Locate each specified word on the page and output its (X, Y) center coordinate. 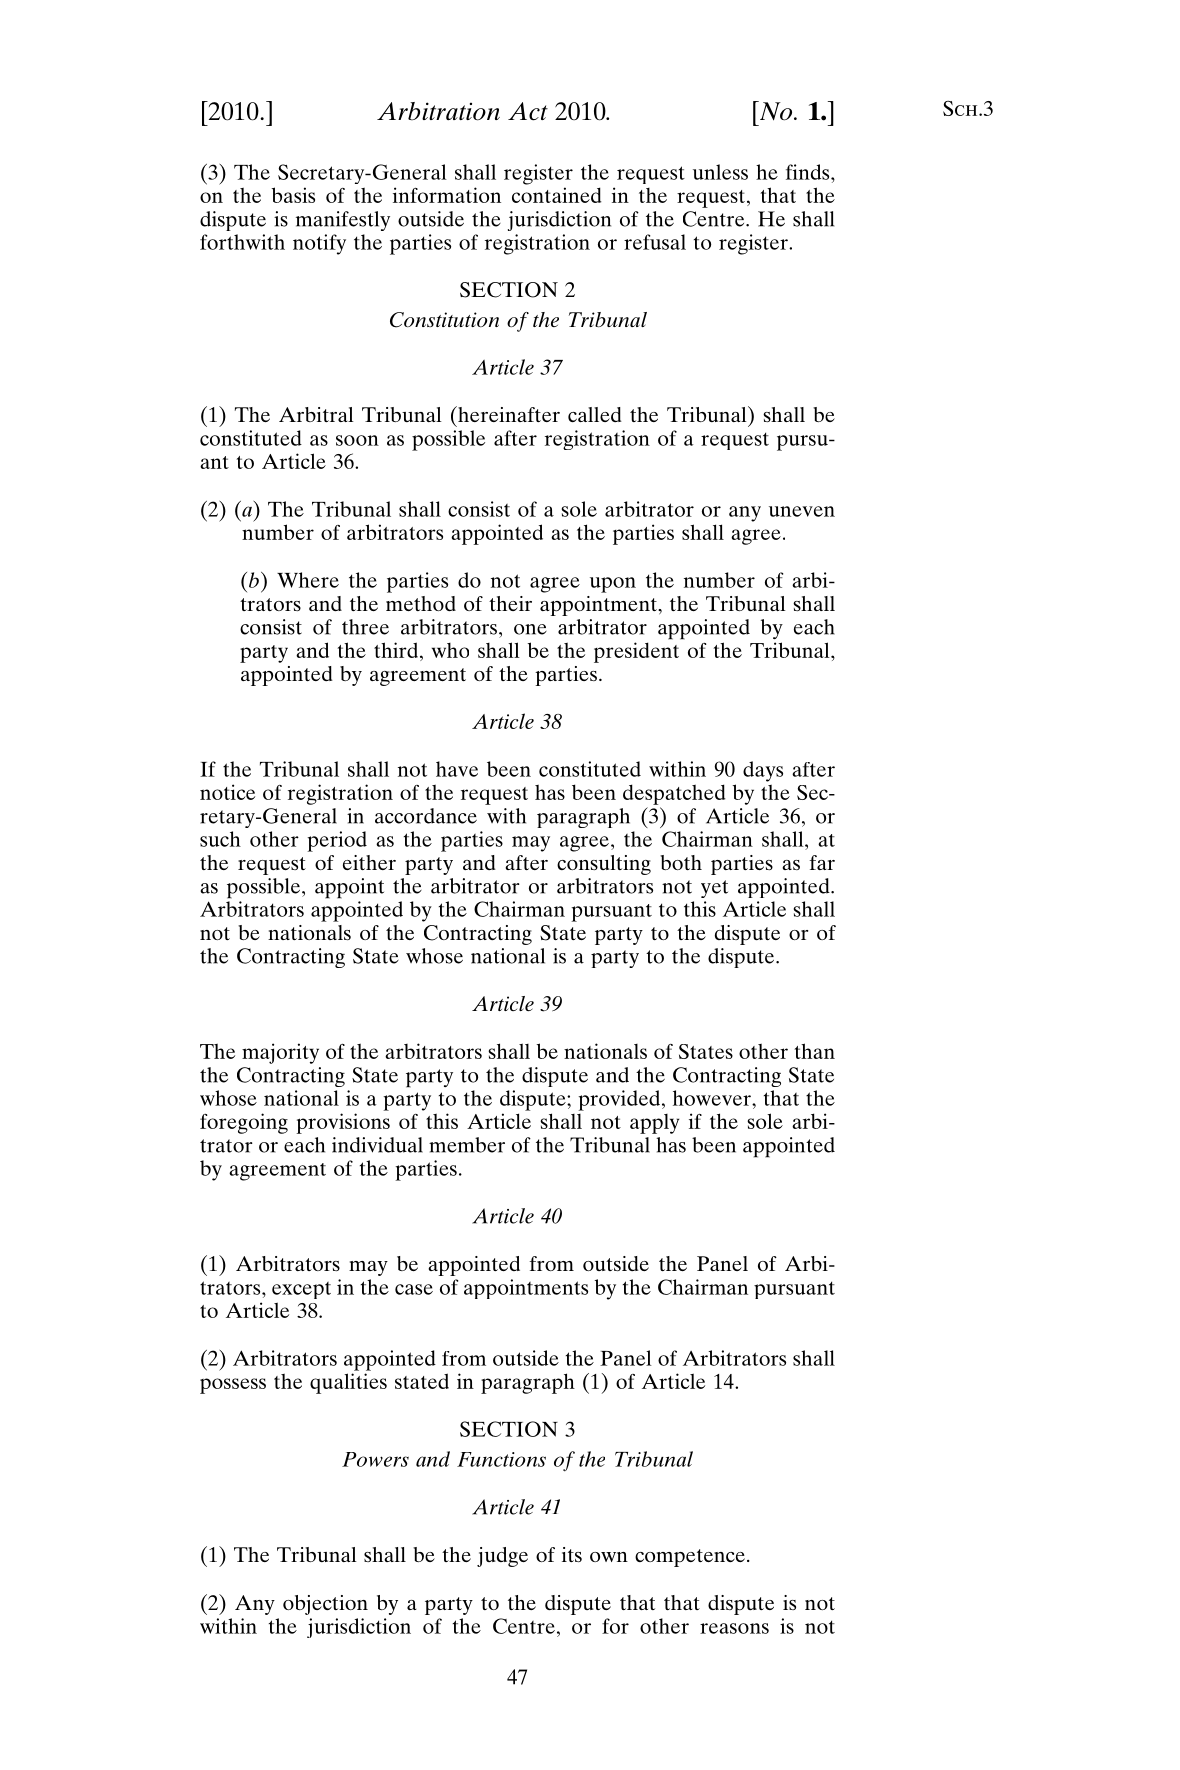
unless (720, 172)
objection (325, 1605)
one (530, 629)
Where (308, 580)
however (713, 1098)
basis (293, 195)
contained (556, 195)
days (763, 771)
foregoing (244, 1123)
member (467, 1145)
